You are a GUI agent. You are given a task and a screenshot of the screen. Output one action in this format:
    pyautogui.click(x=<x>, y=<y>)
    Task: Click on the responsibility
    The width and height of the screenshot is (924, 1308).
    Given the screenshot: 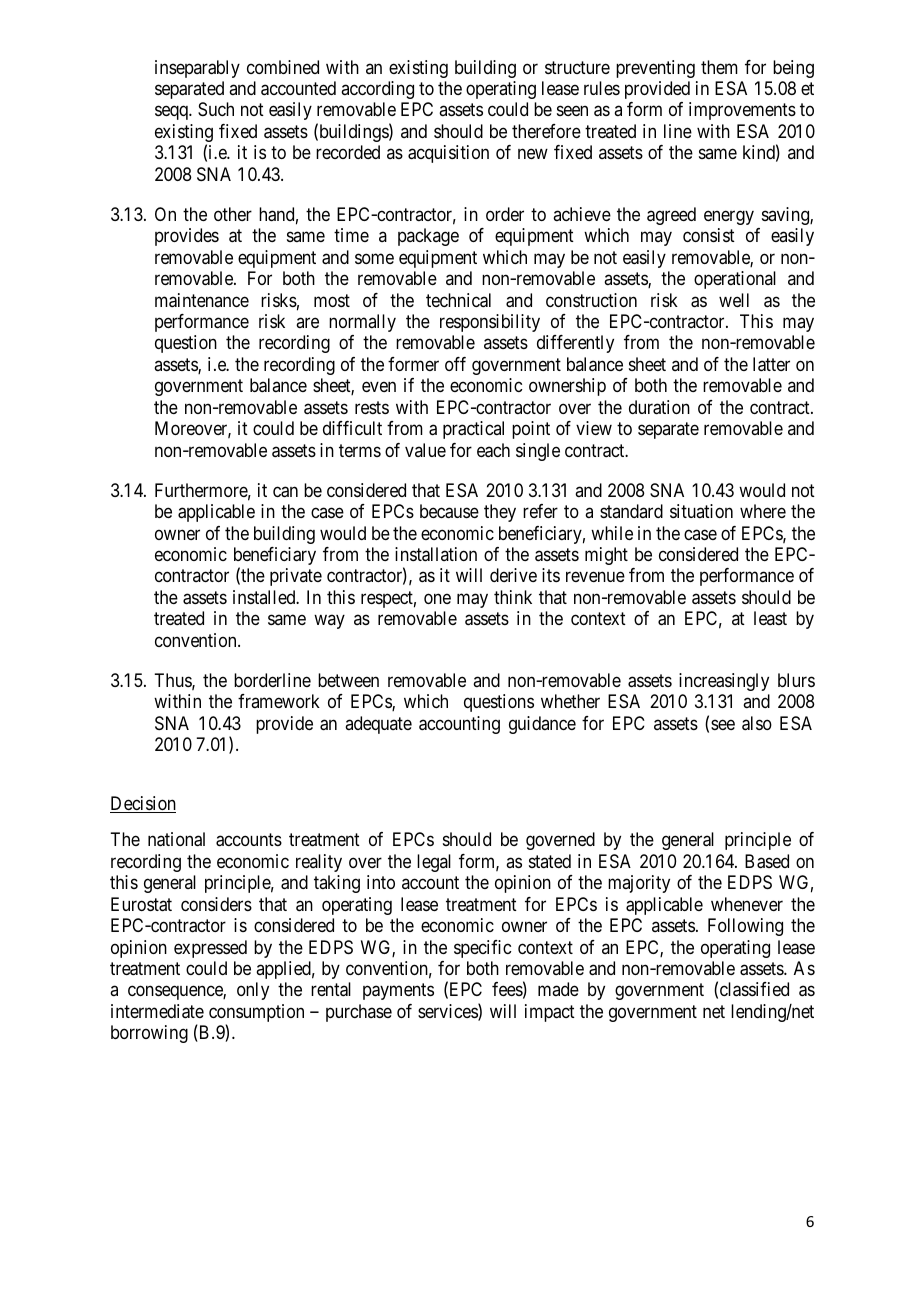 What is the action you would take?
    pyautogui.click(x=490, y=323)
